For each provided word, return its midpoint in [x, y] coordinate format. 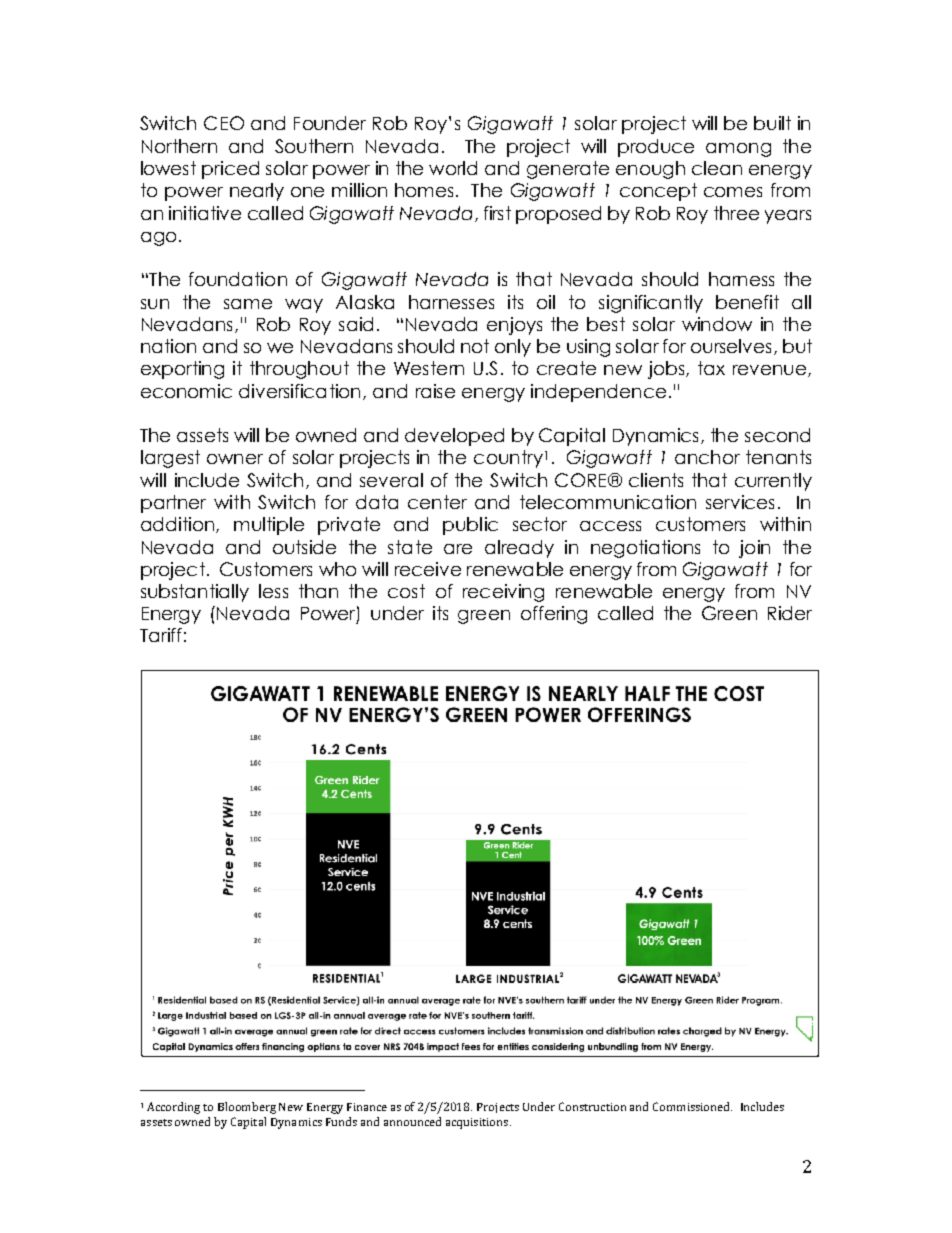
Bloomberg [247, 1108]
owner [235, 459]
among [738, 150]
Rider [790, 613]
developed [454, 437]
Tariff [161, 635]
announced [412, 1121]
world [453, 168]
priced [230, 170]
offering [554, 615]
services [740, 502]
